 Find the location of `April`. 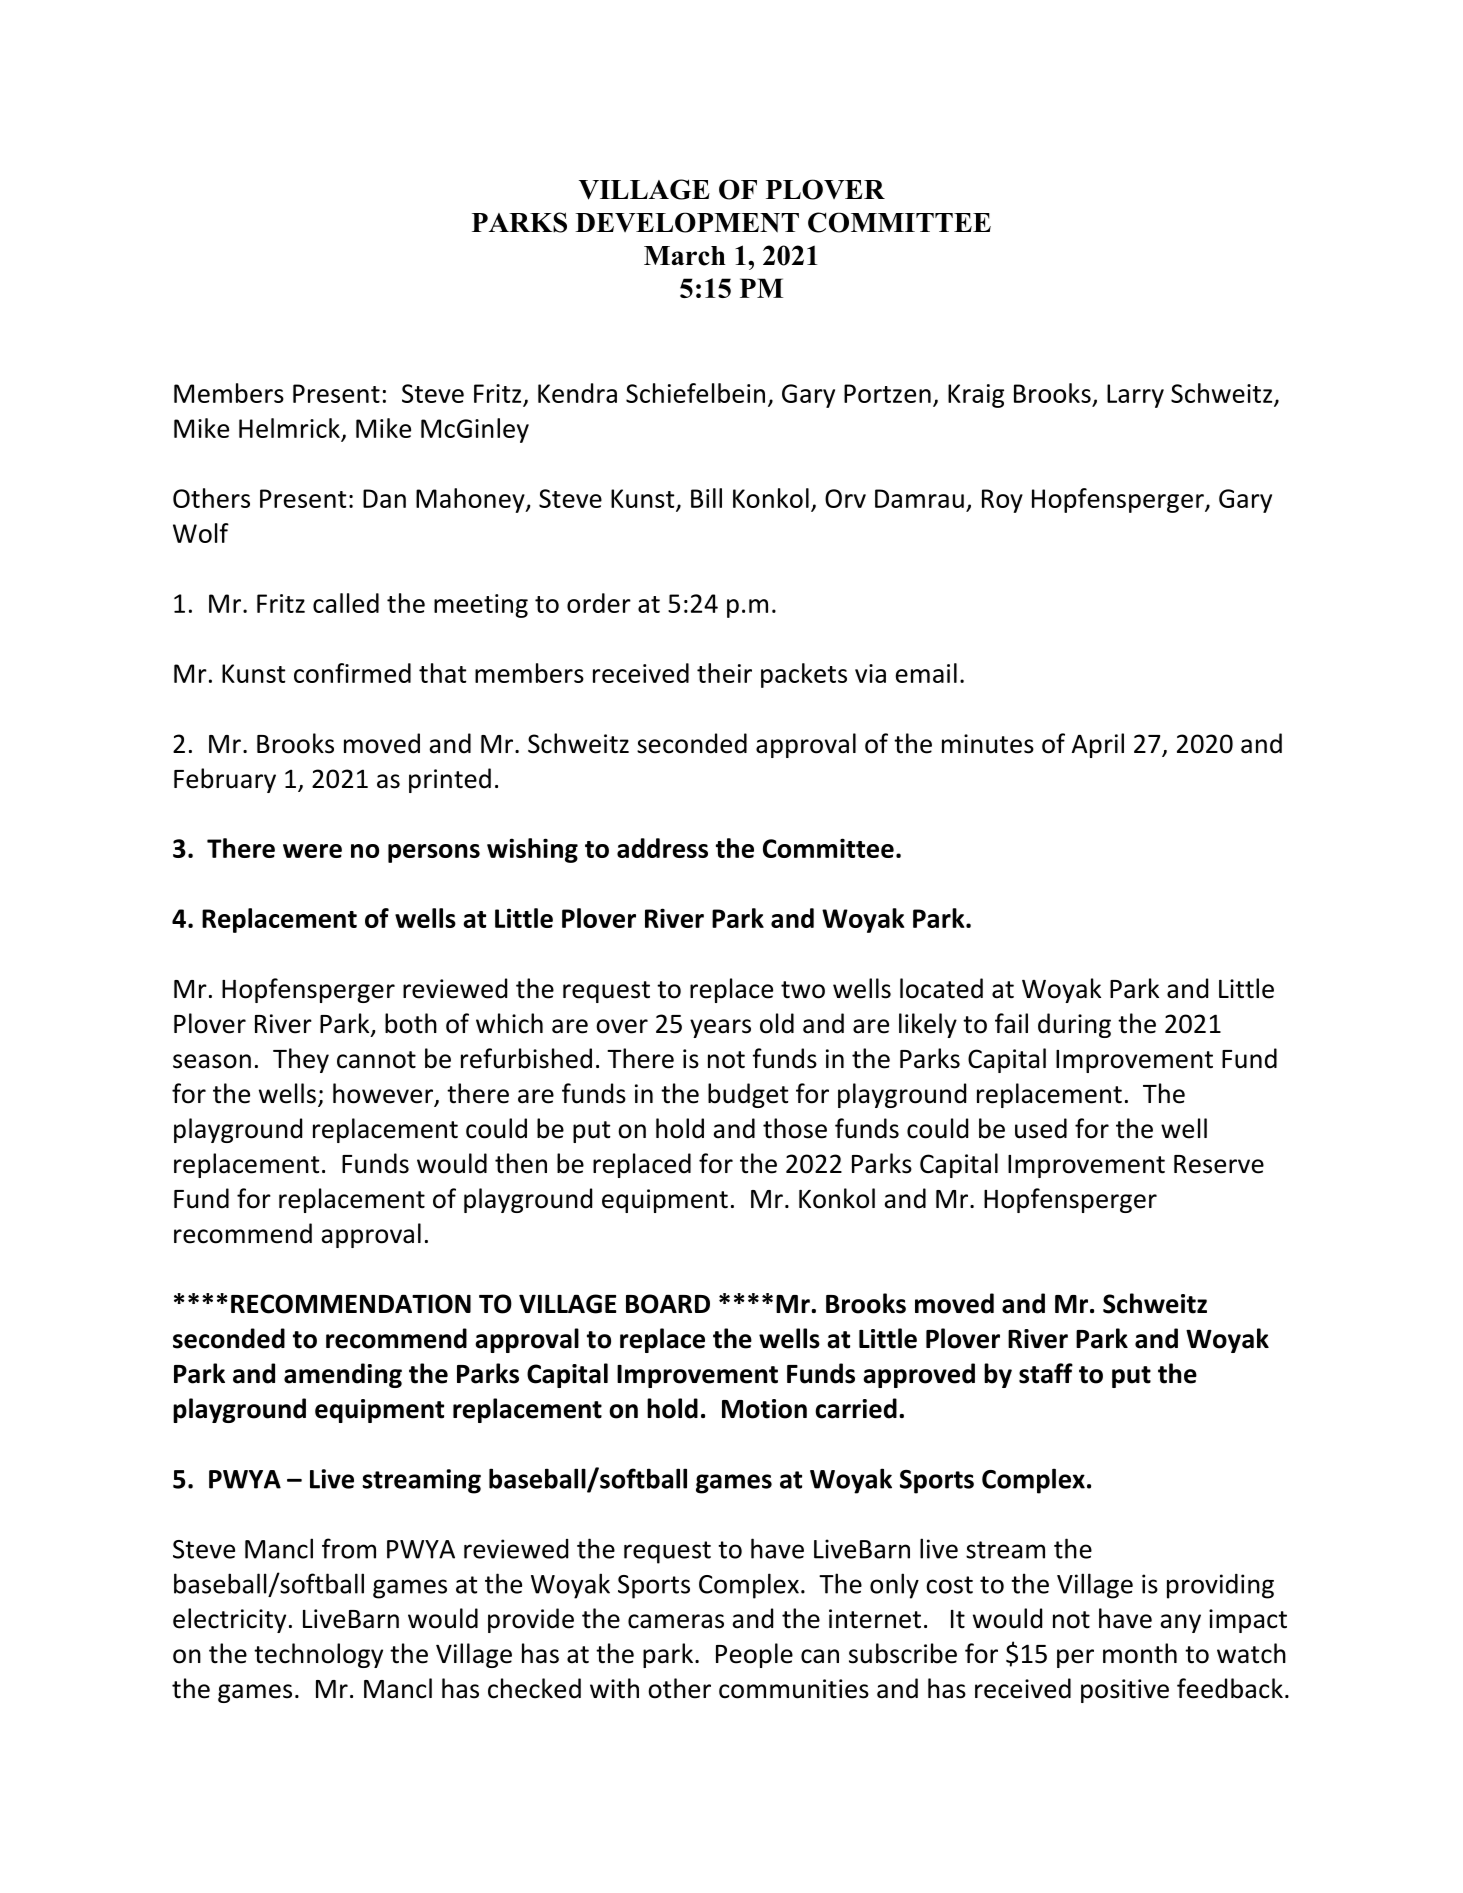

April is located at coordinates (1098, 745).
